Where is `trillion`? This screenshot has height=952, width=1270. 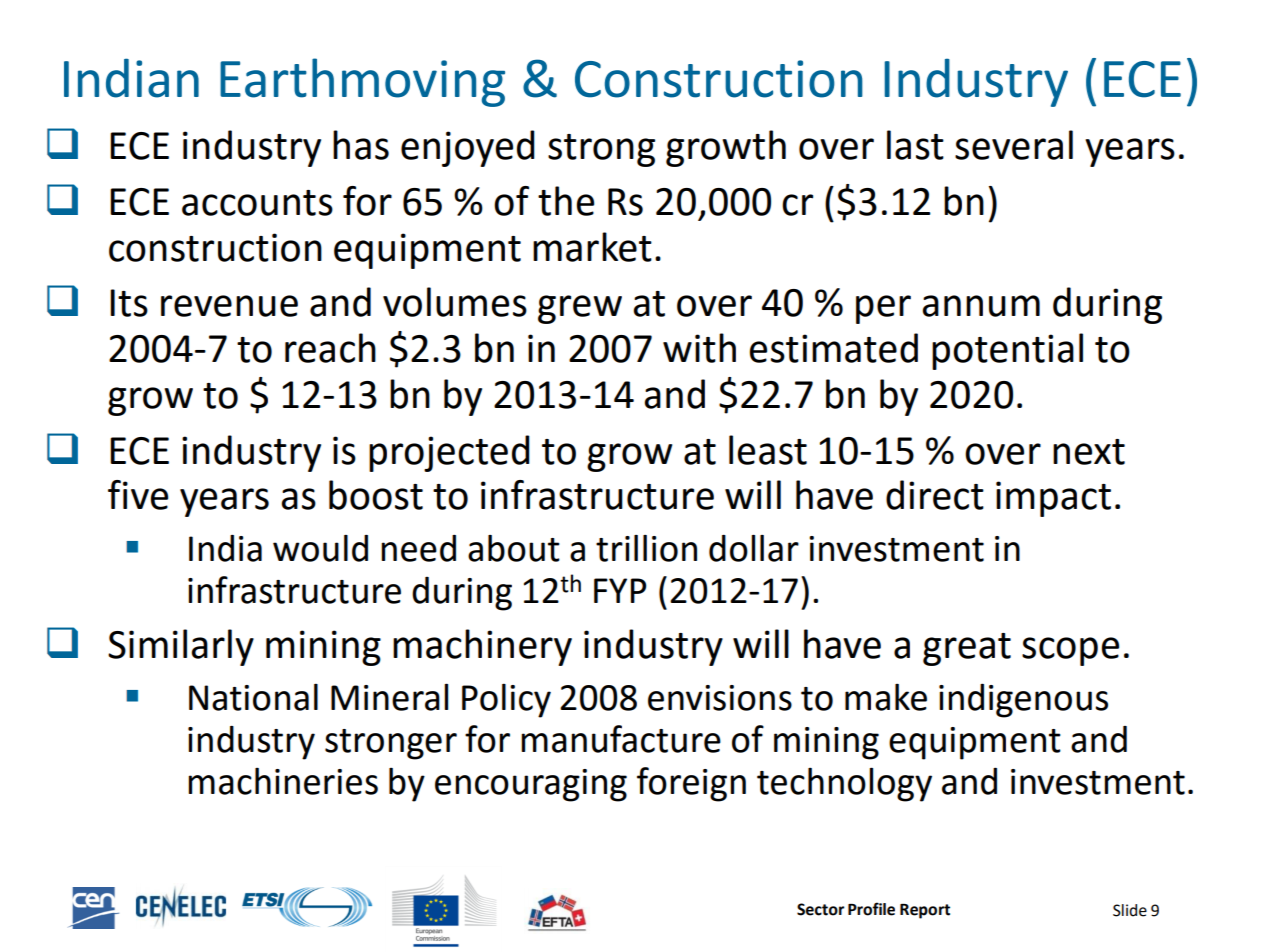
trillion is located at coordinates (646, 548).
